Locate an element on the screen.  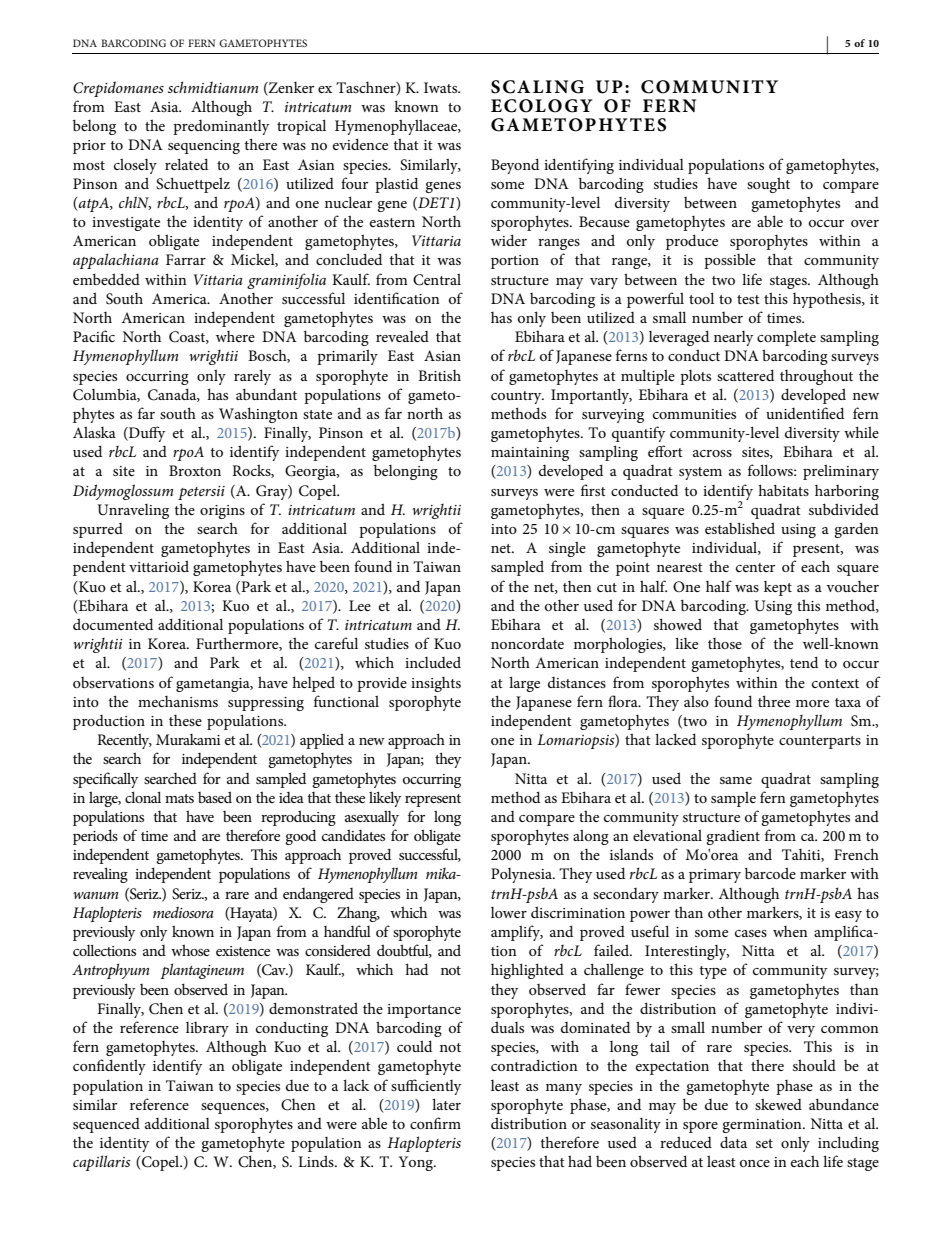
documented is located at coordinates (113, 624).
